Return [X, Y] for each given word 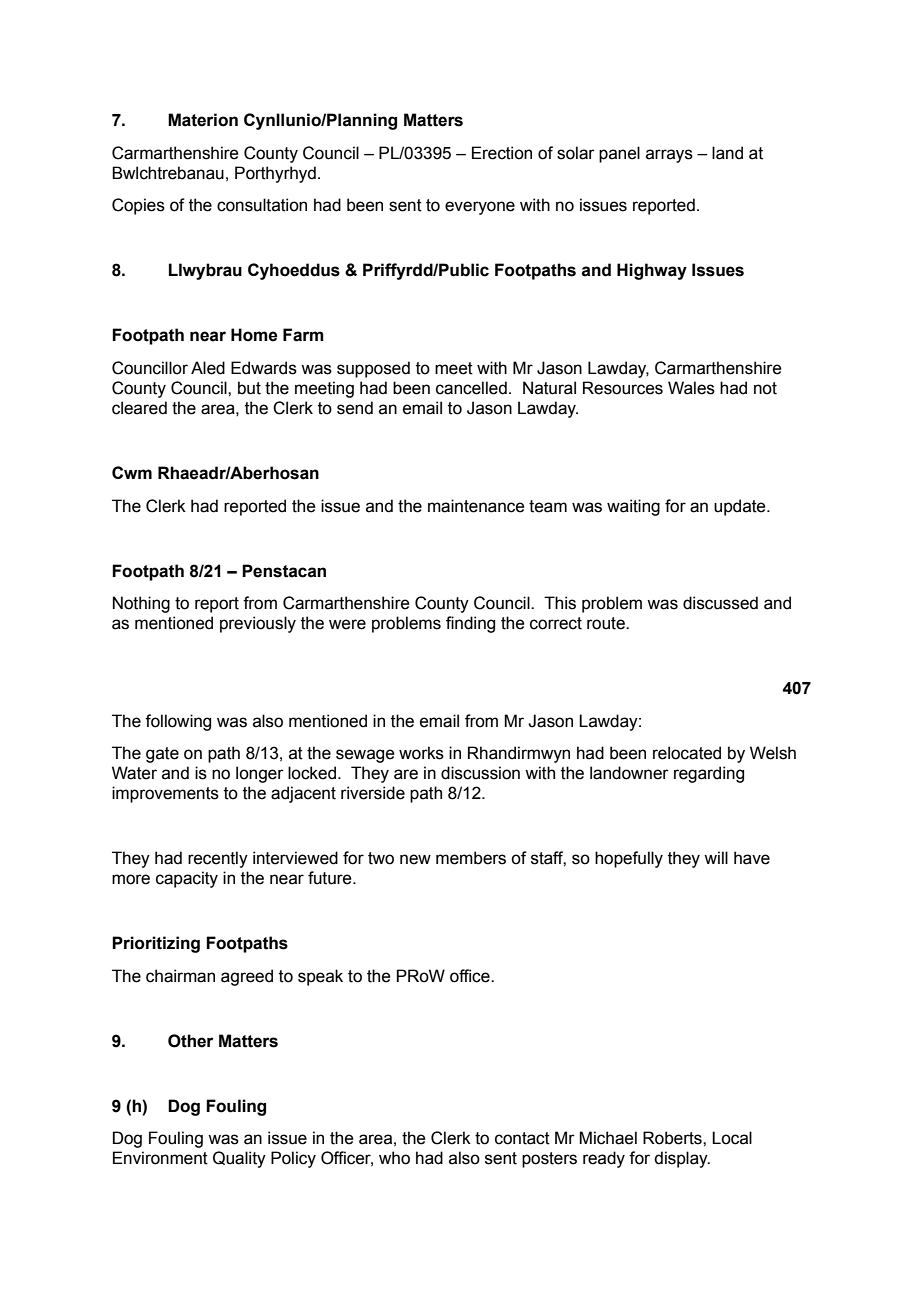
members [471, 858]
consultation [262, 205]
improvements [165, 794]
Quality [239, 1159]
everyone [480, 208]
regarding [709, 774]
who [394, 1158]
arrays [669, 156]
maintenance [476, 506]
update [741, 507]
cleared [139, 408]
